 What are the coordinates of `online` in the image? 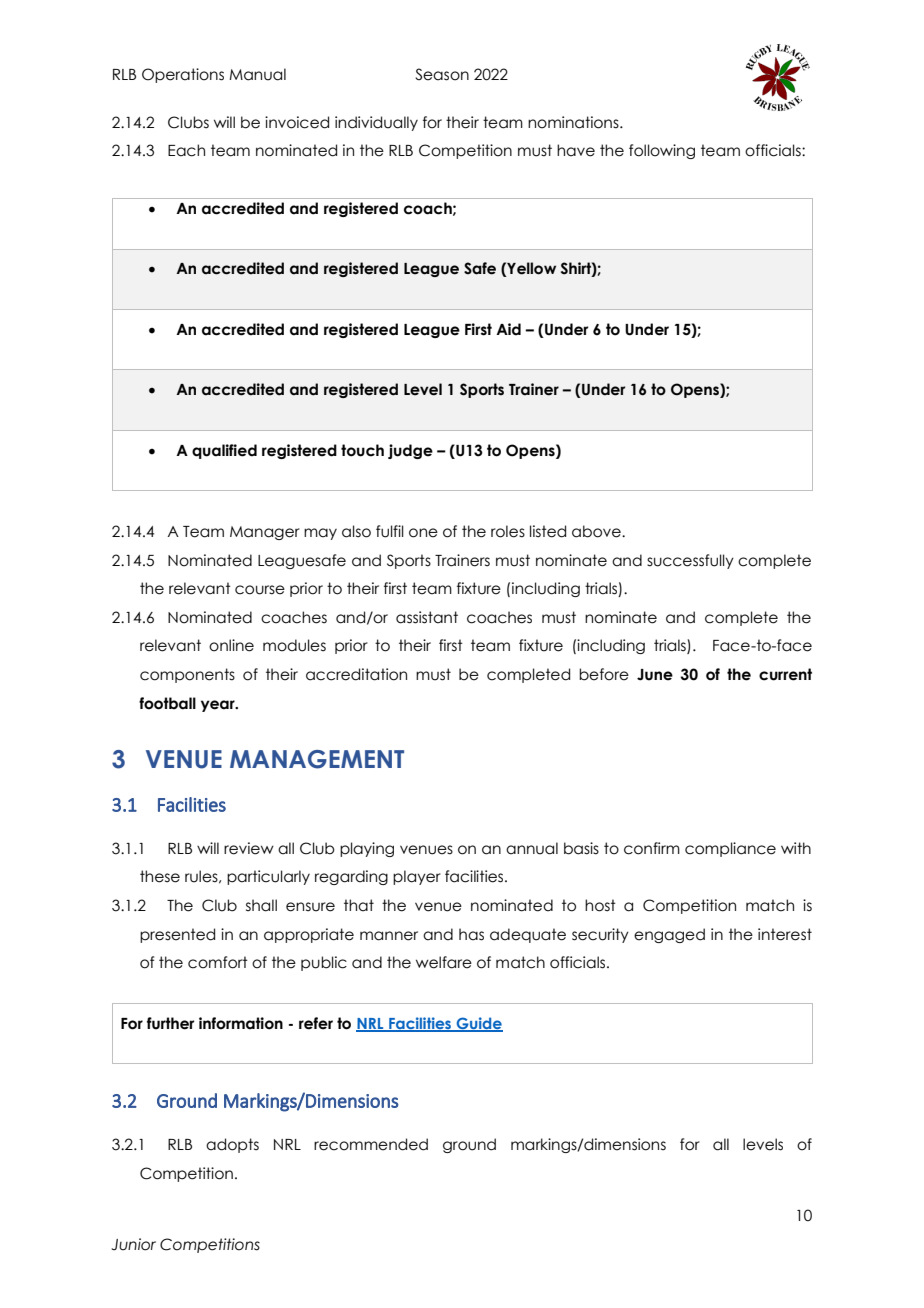 It's located at (231, 645).
